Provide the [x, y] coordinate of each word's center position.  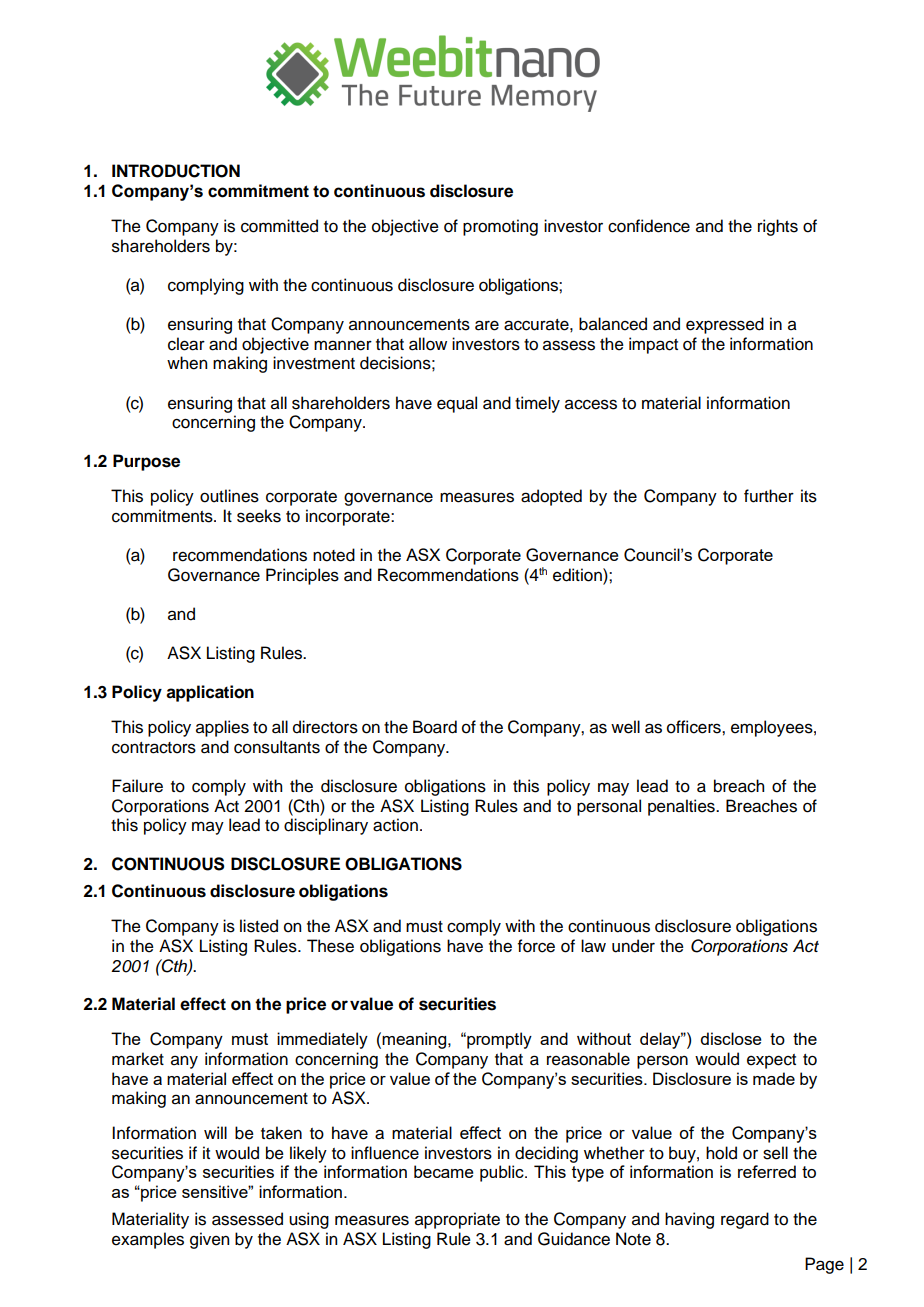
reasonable [588, 1059]
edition [578, 575]
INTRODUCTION [176, 171]
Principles [302, 576]
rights [778, 227]
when [187, 363]
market [138, 1059]
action [395, 825]
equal [457, 404]
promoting [500, 227]
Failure [137, 786]
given [209, 1240]
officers [695, 727]
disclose [731, 1038]
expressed [725, 325]
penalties [682, 807]
